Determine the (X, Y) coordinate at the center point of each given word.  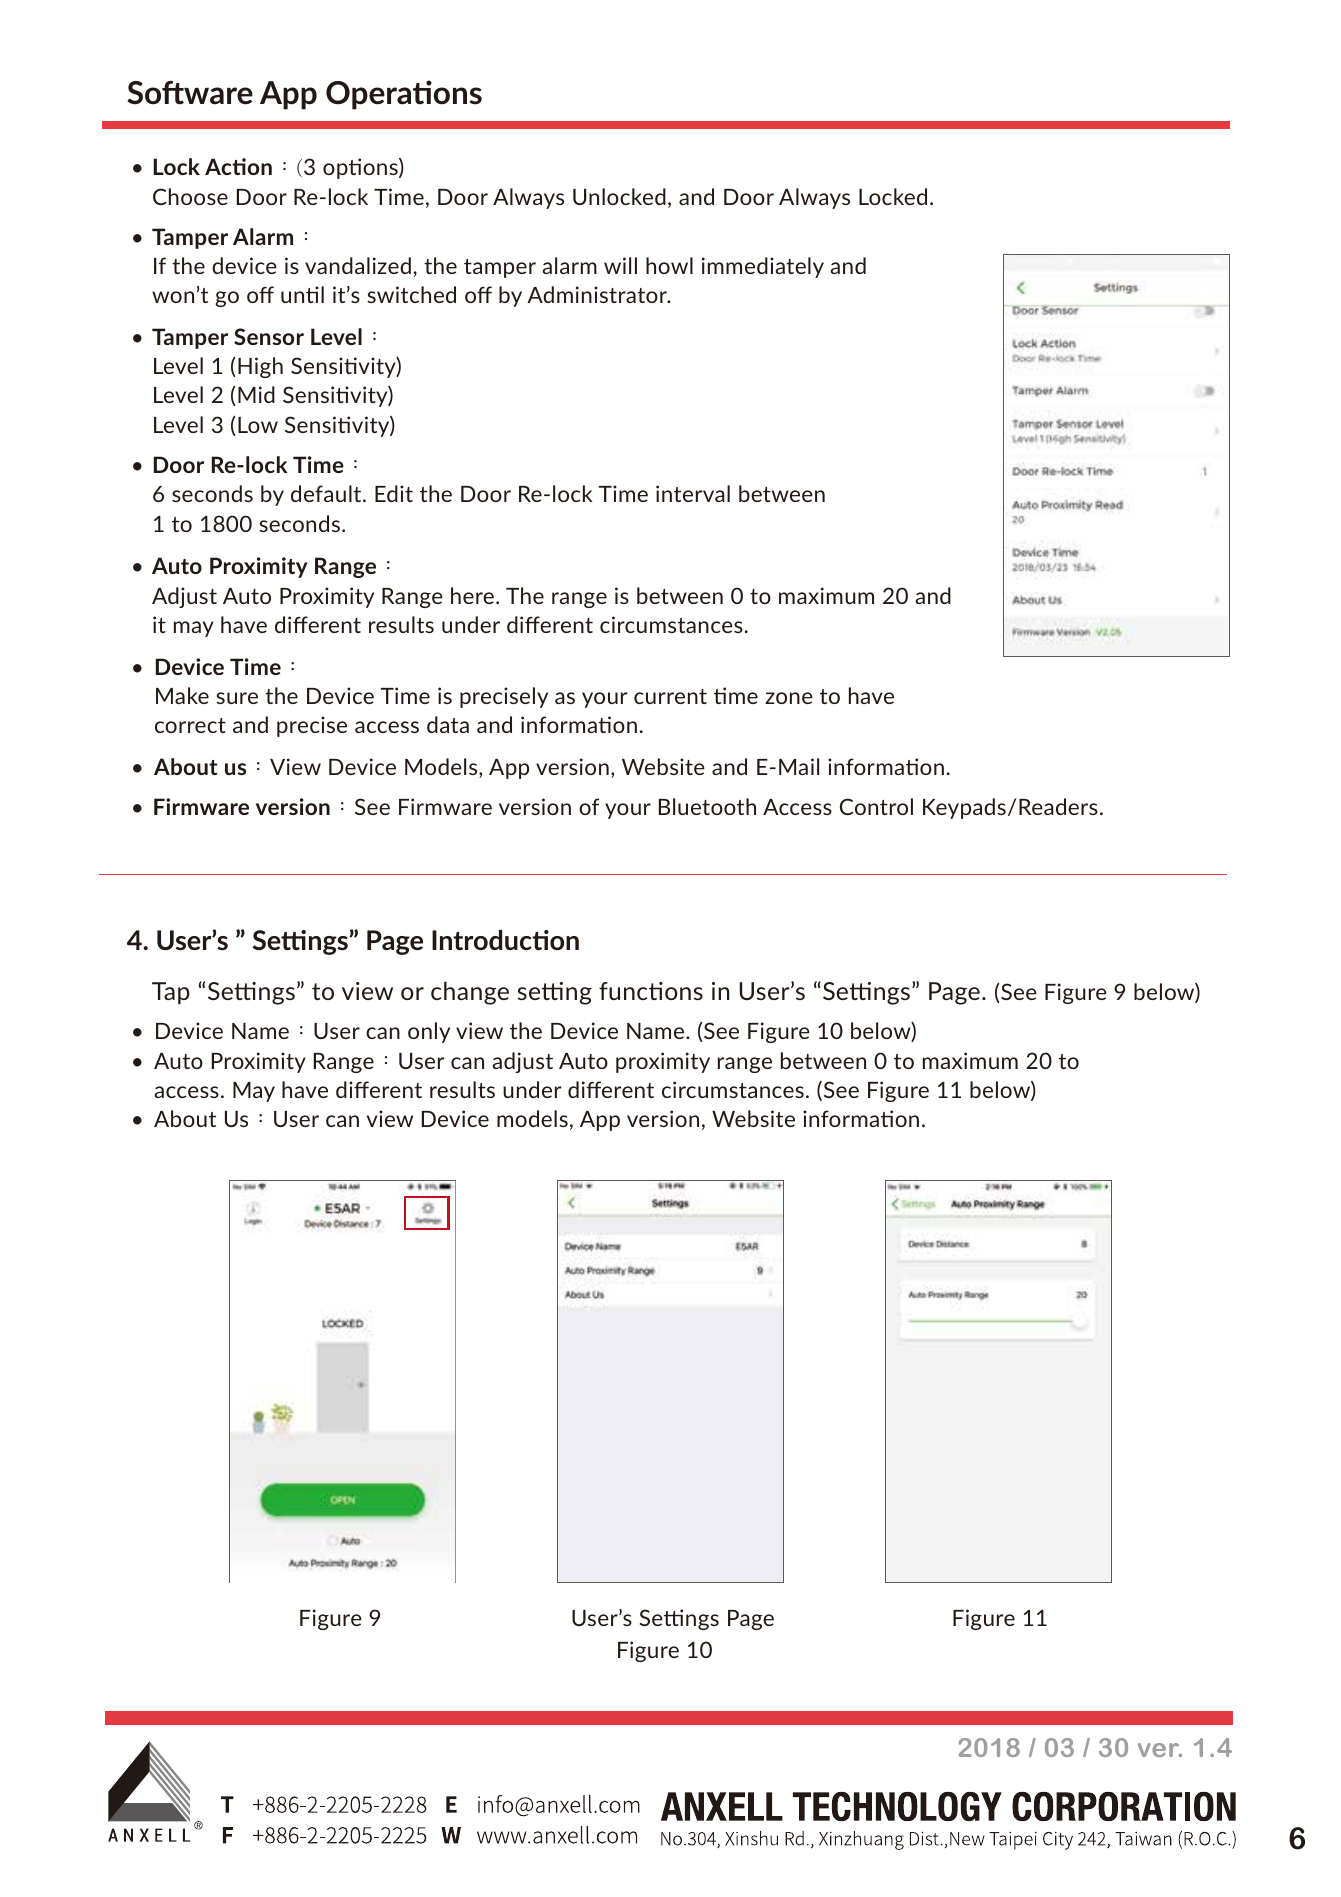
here (472, 595)
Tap (171, 993)
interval (693, 493)
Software (190, 93)
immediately (763, 267)
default (327, 493)
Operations (404, 95)
